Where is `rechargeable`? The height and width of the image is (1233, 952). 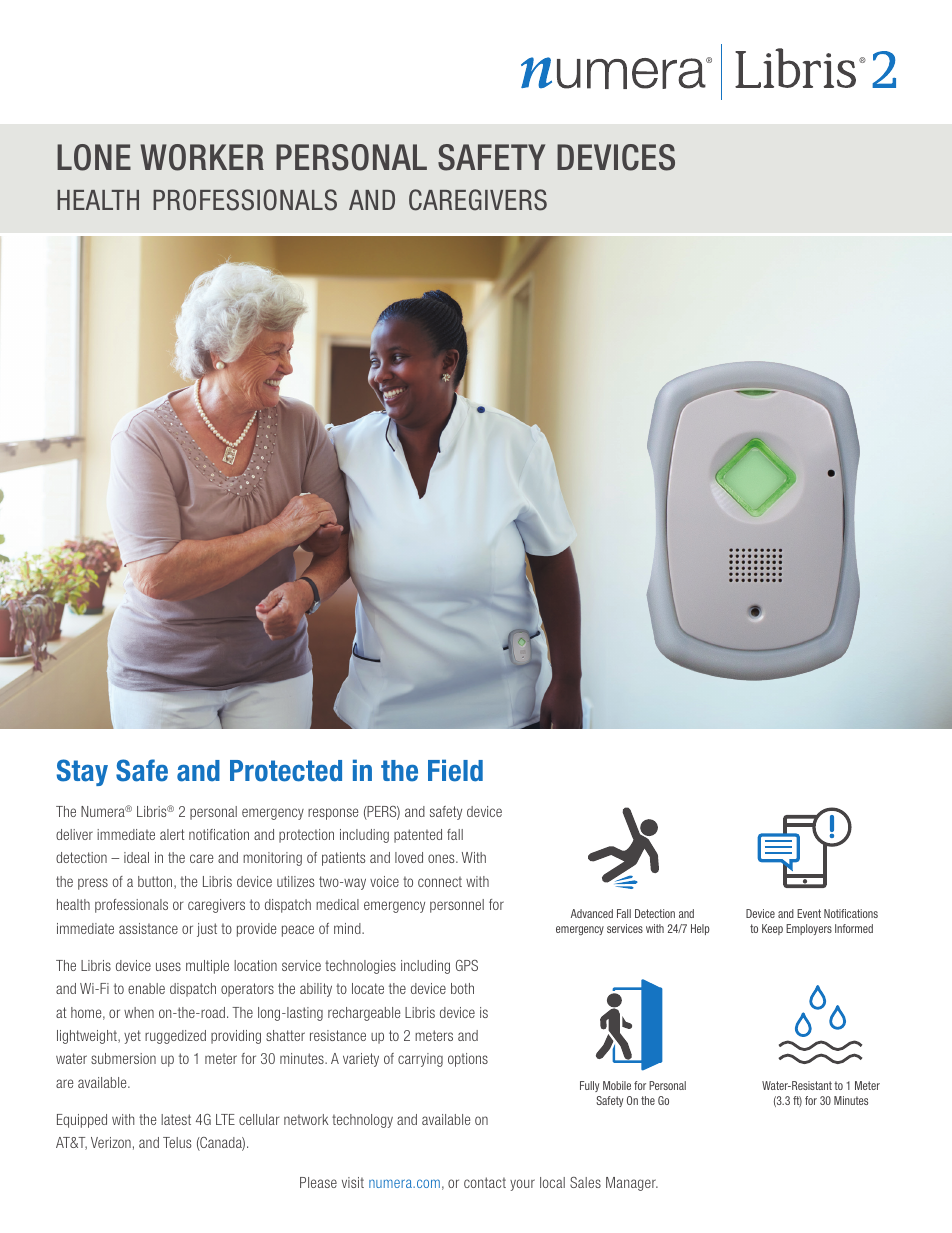 rechargeable is located at coordinates (364, 1014).
